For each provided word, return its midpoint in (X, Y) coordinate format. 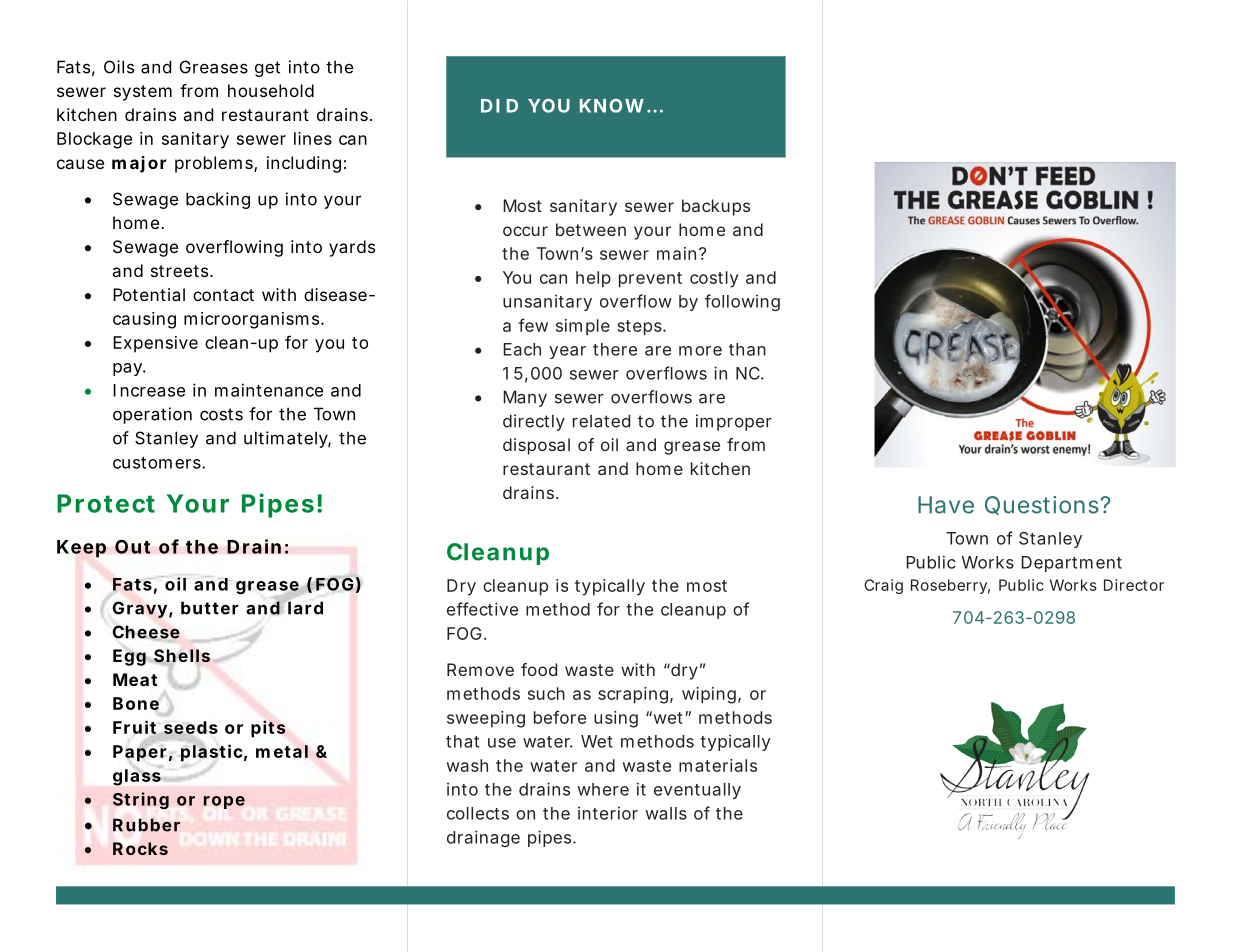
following (742, 302)
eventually (697, 791)
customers (158, 463)
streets (181, 271)
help (593, 279)
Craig (883, 586)
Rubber (146, 825)
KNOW (612, 106)
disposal (536, 446)
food (539, 669)
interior (608, 813)
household (271, 90)
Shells (181, 657)
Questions (1043, 505)
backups (716, 207)
